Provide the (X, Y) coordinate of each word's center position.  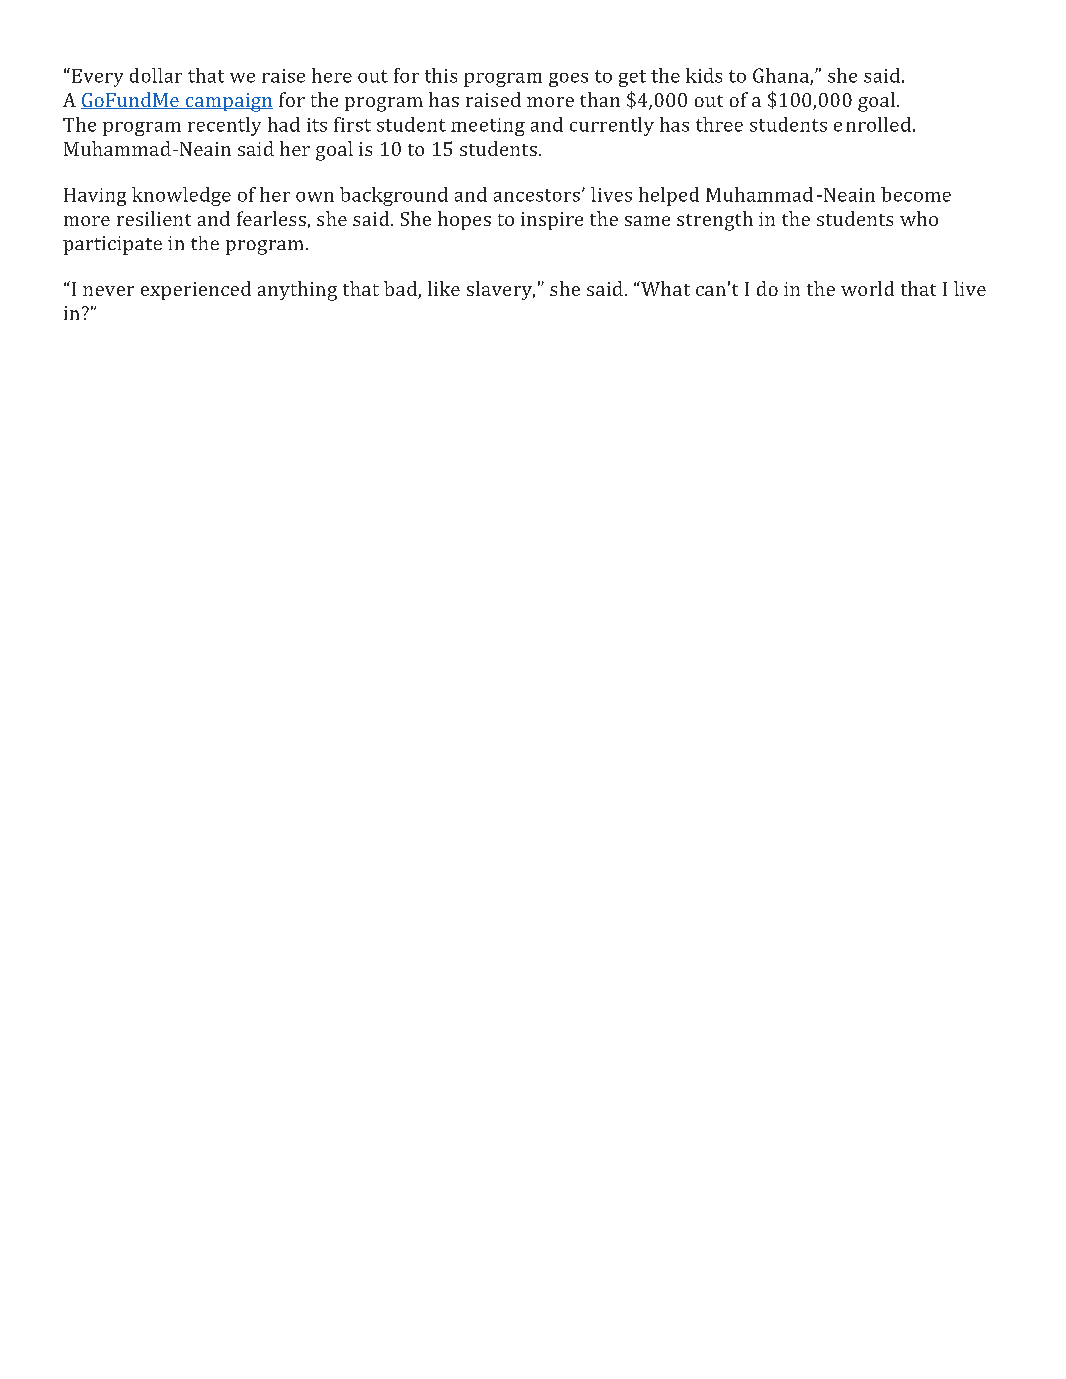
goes (568, 80)
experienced (196, 290)
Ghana (782, 76)
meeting (488, 127)
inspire (552, 221)
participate (112, 245)
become (916, 194)
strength (715, 221)
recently (224, 126)
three (719, 124)
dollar (156, 75)
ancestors (537, 195)
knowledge (181, 196)
